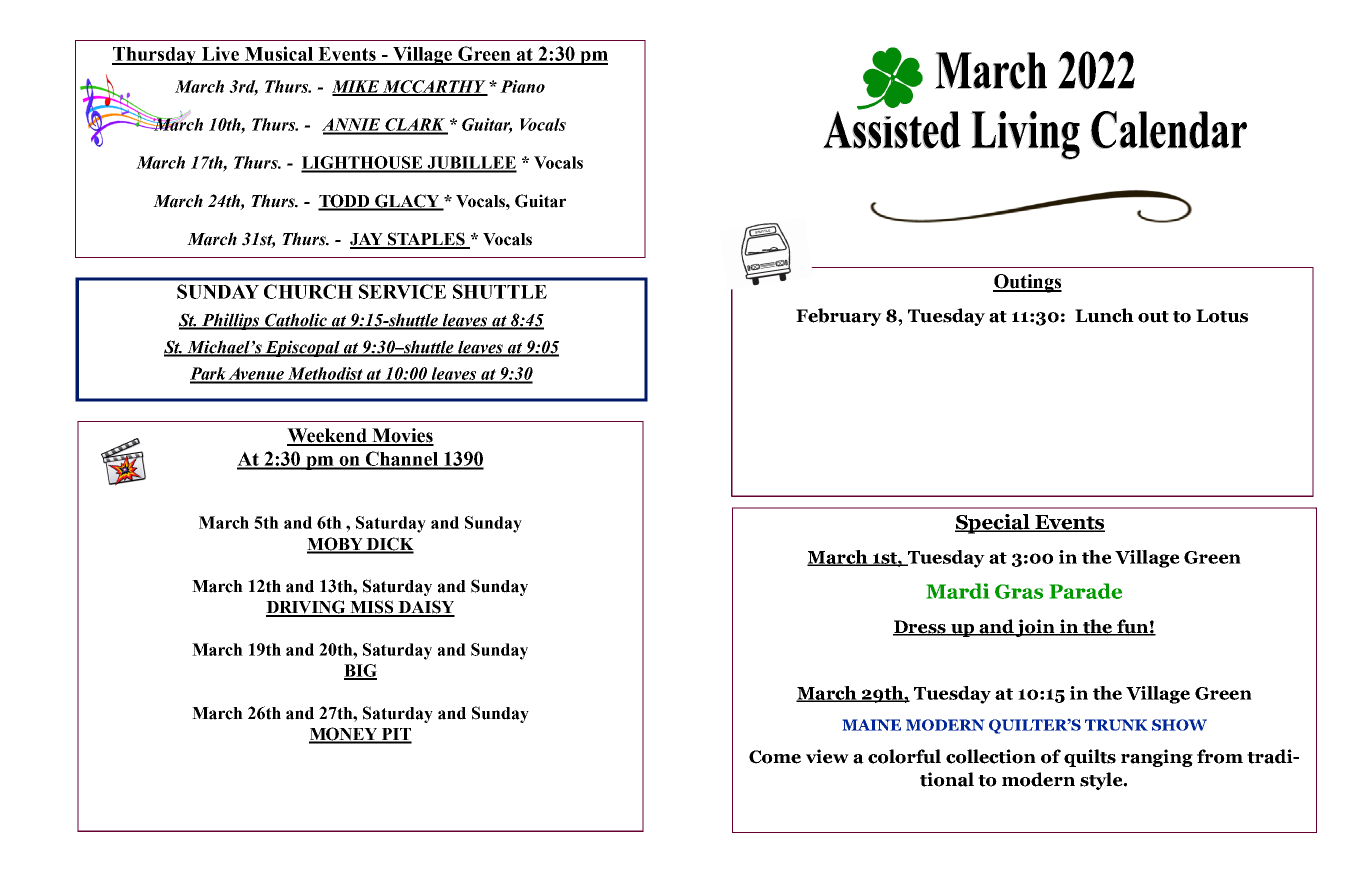  I want to click on Mardi, so click(958, 591).
